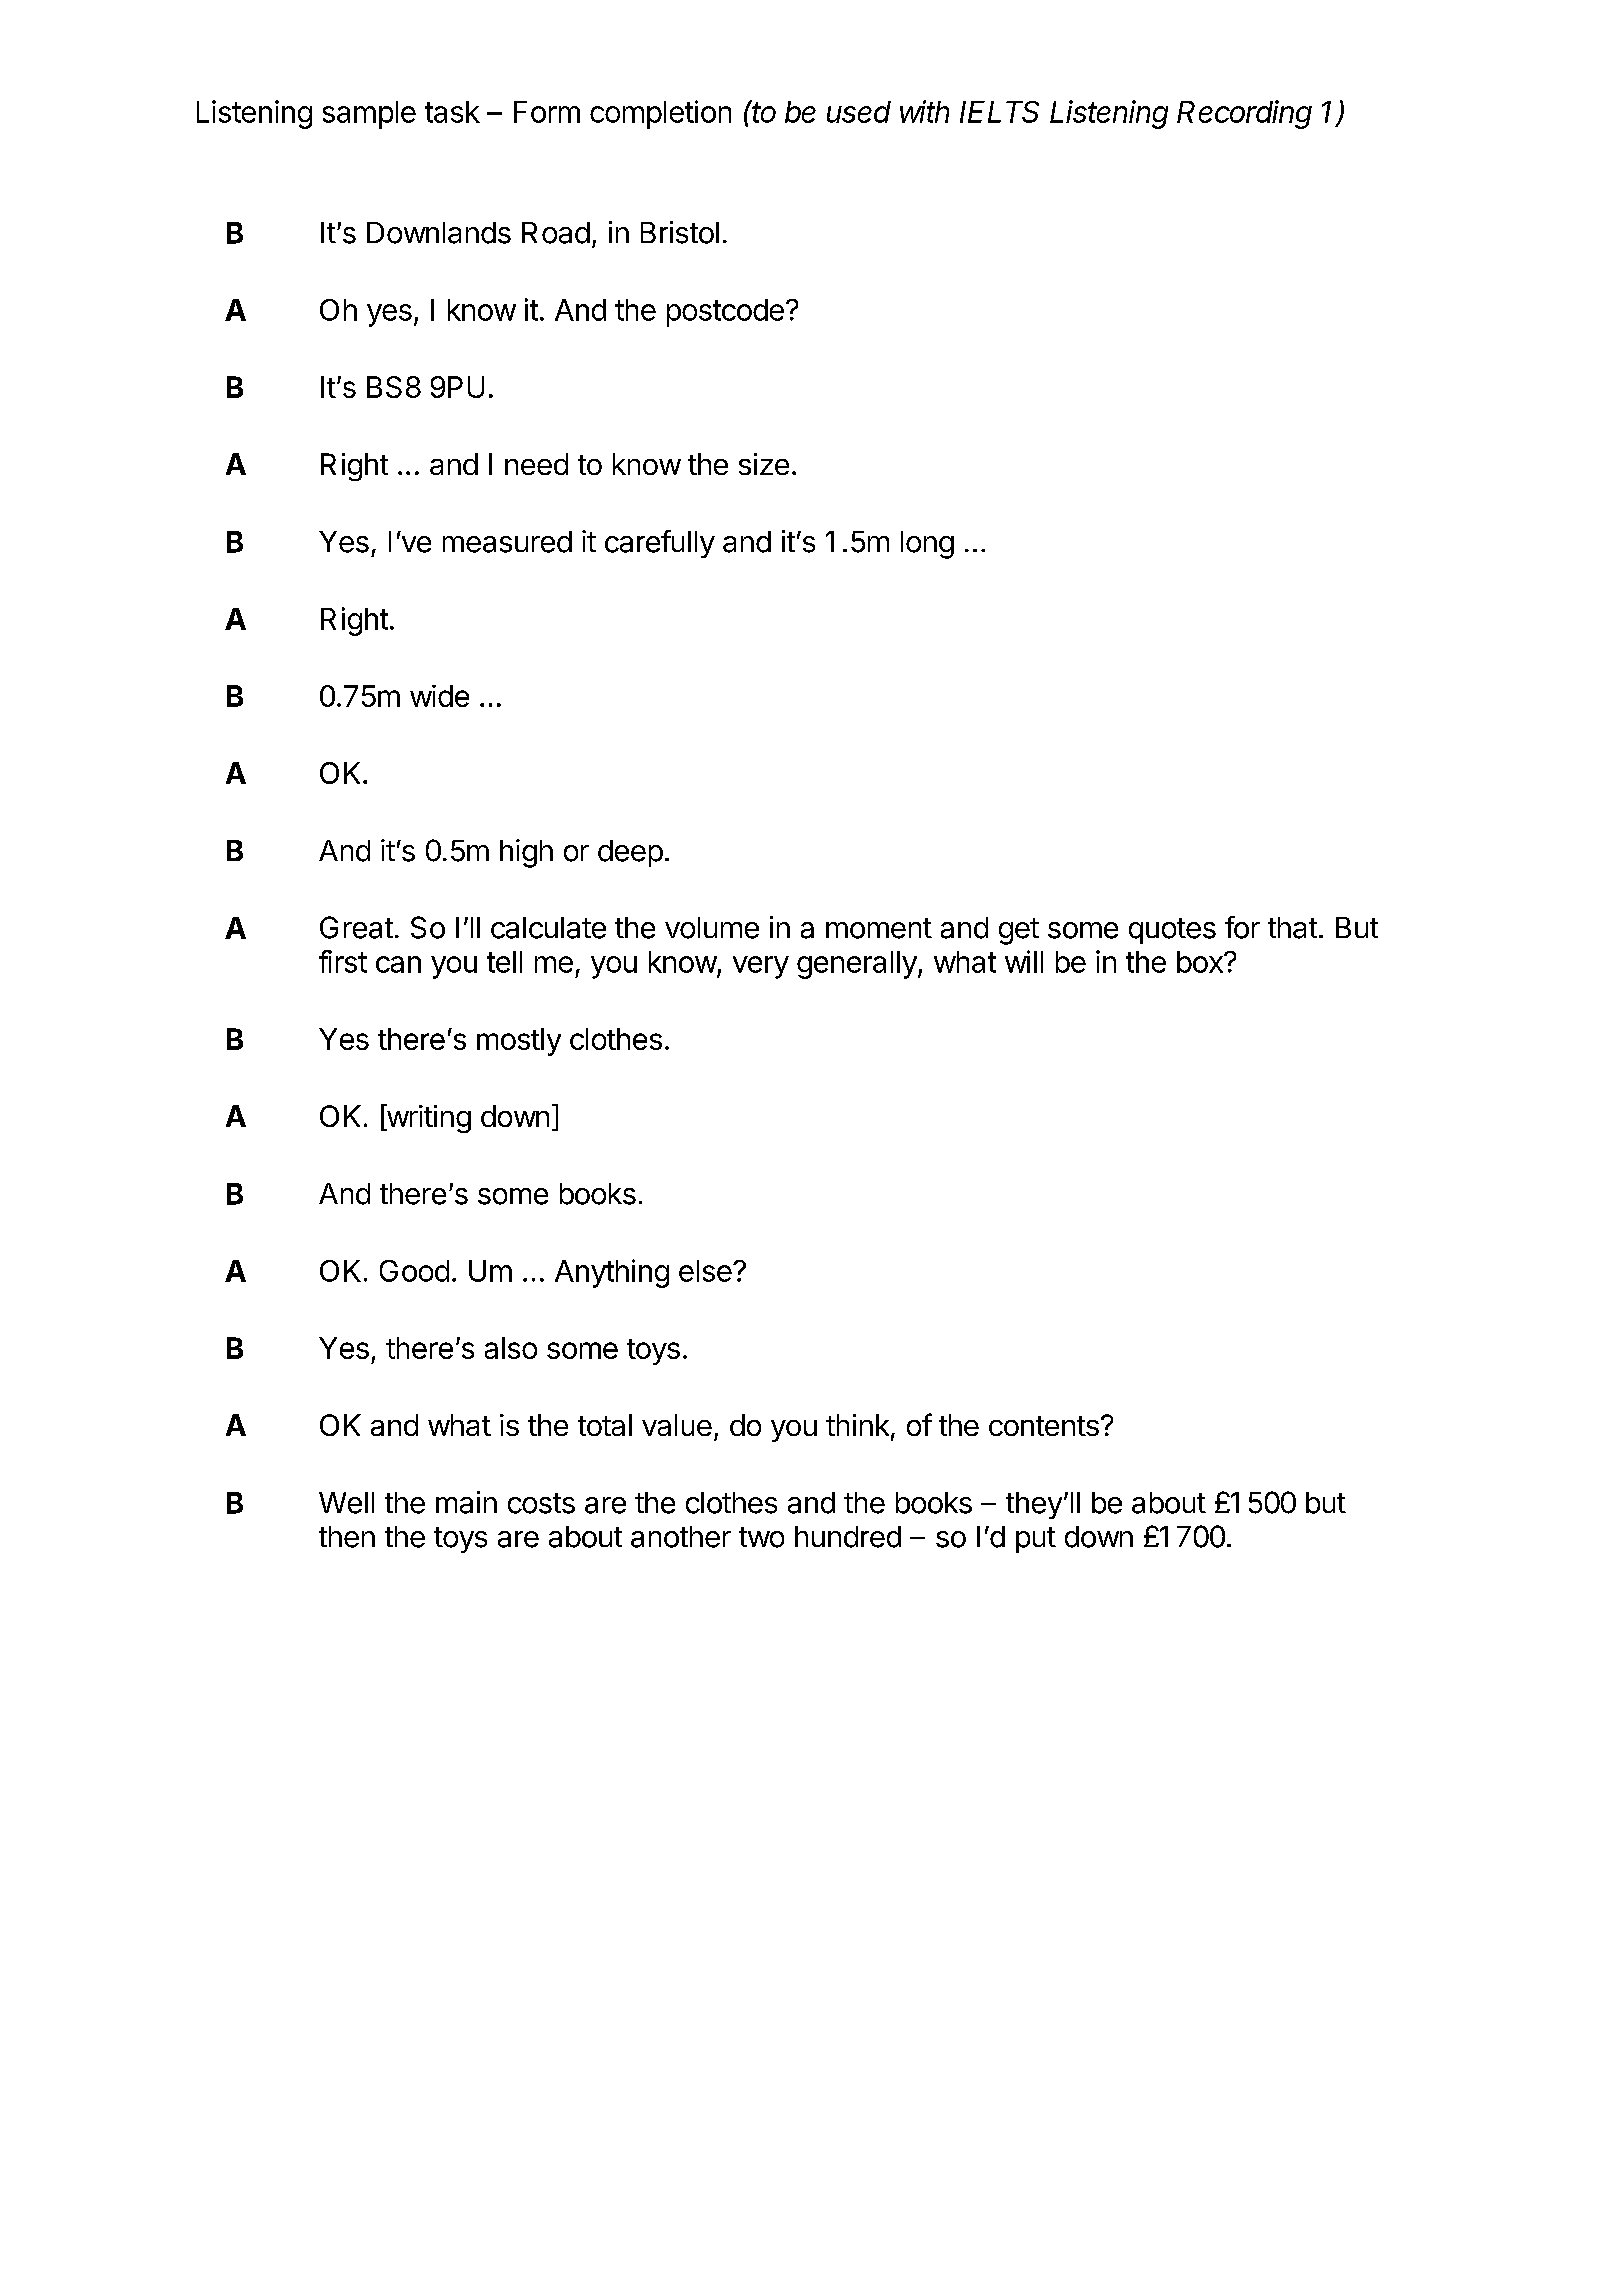 The image size is (1604, 2270). I want to click on hundred, so click(848, 1537).
